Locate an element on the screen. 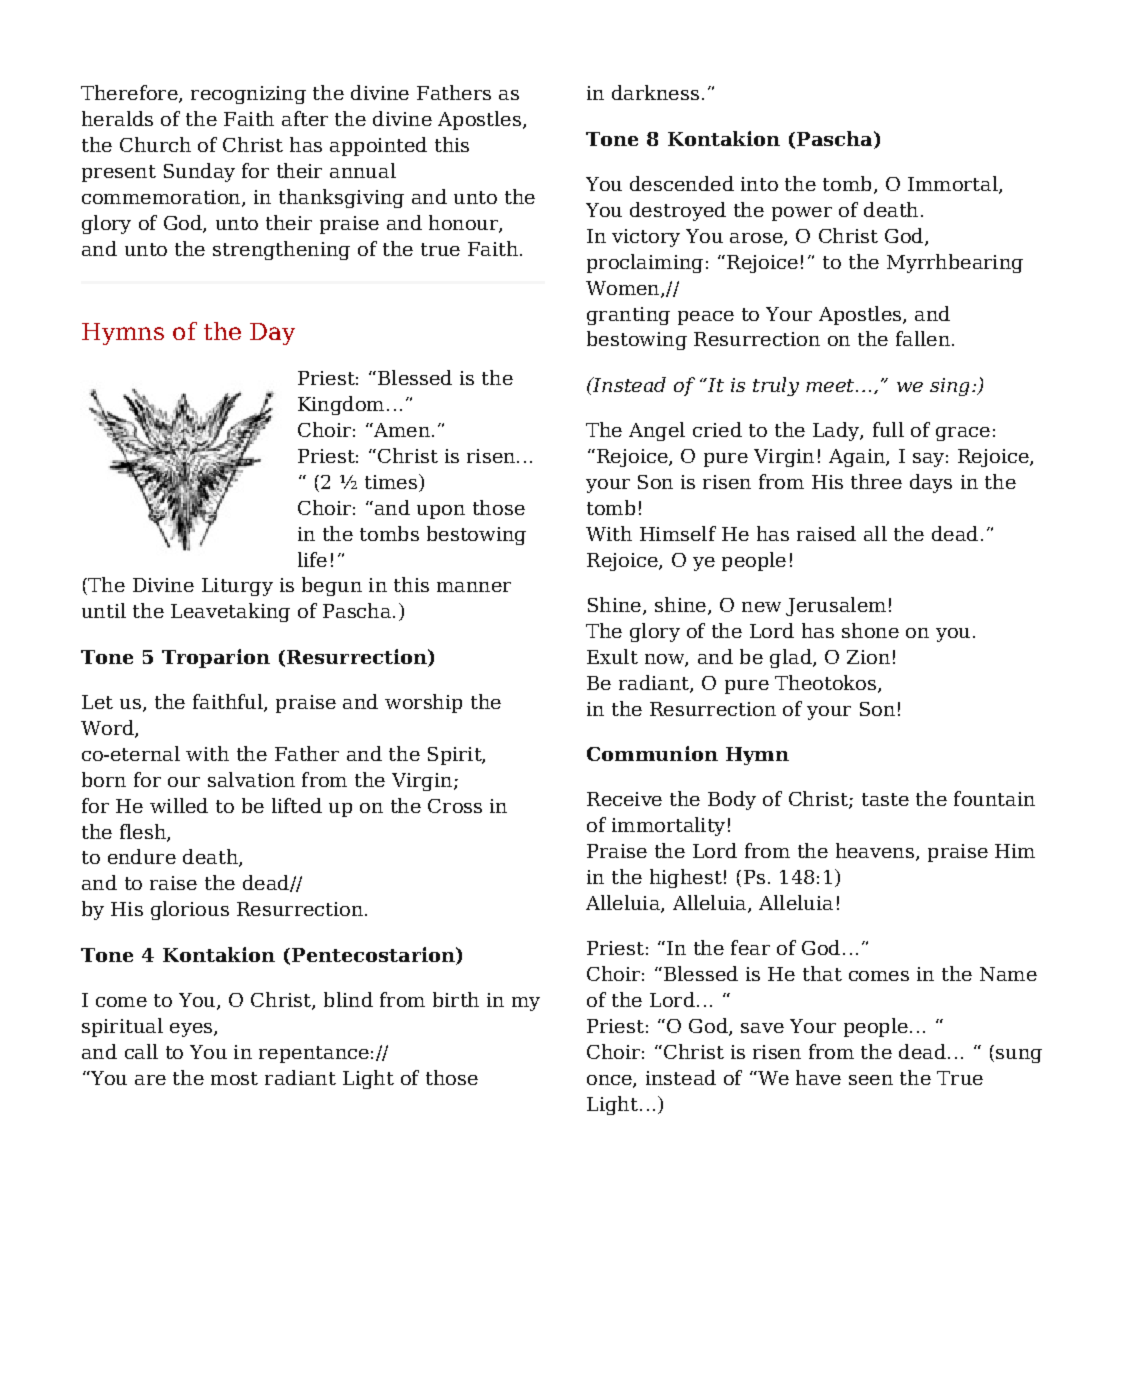 The height and width of the screenshot is (1376, 1133). recognizing is located at coordinates (248, 95).
